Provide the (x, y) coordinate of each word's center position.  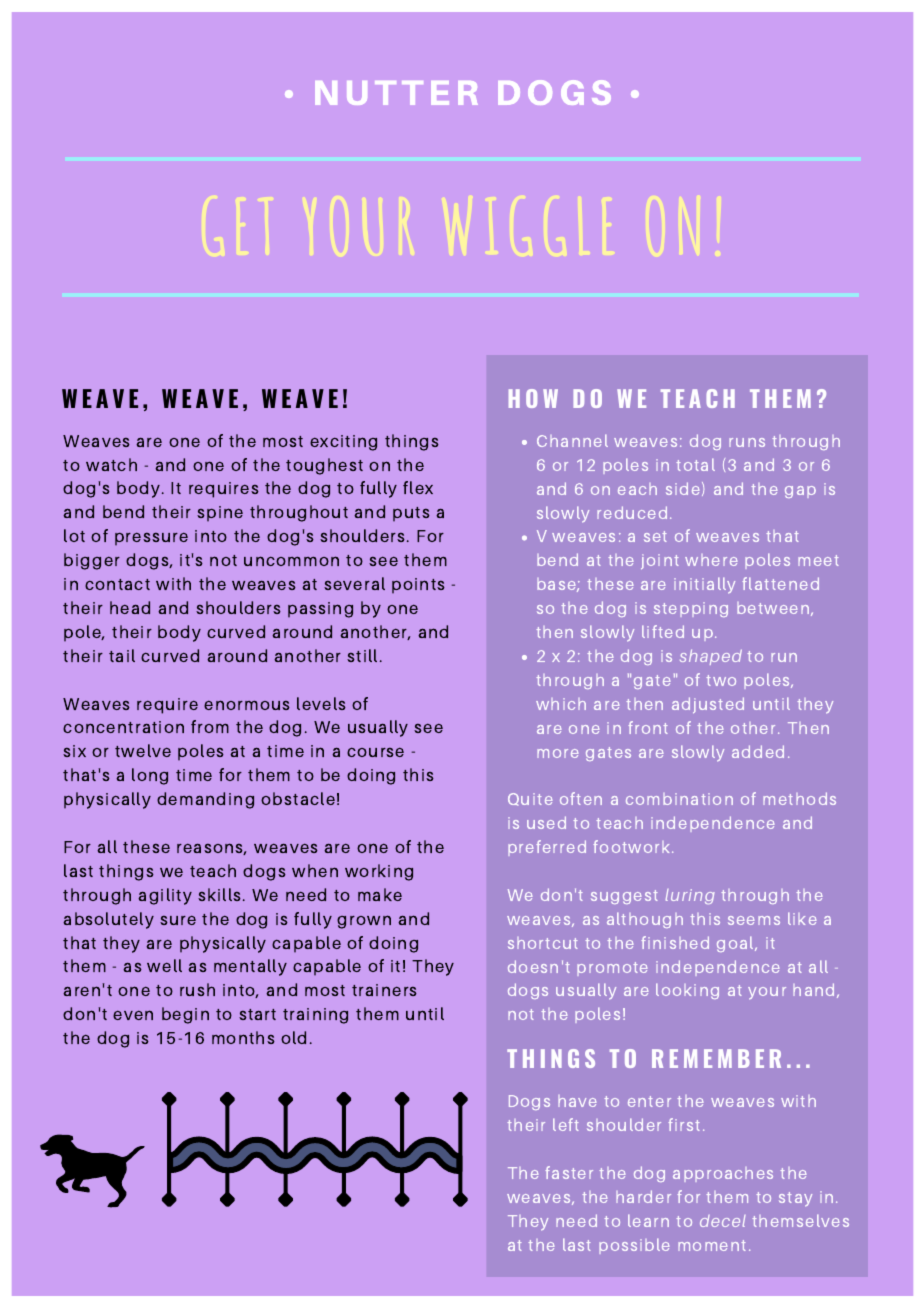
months (243, 1037)
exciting (343, 443)
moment (712, 1245)
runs (747, 442)
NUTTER (396, 93)
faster (569, 1172)
